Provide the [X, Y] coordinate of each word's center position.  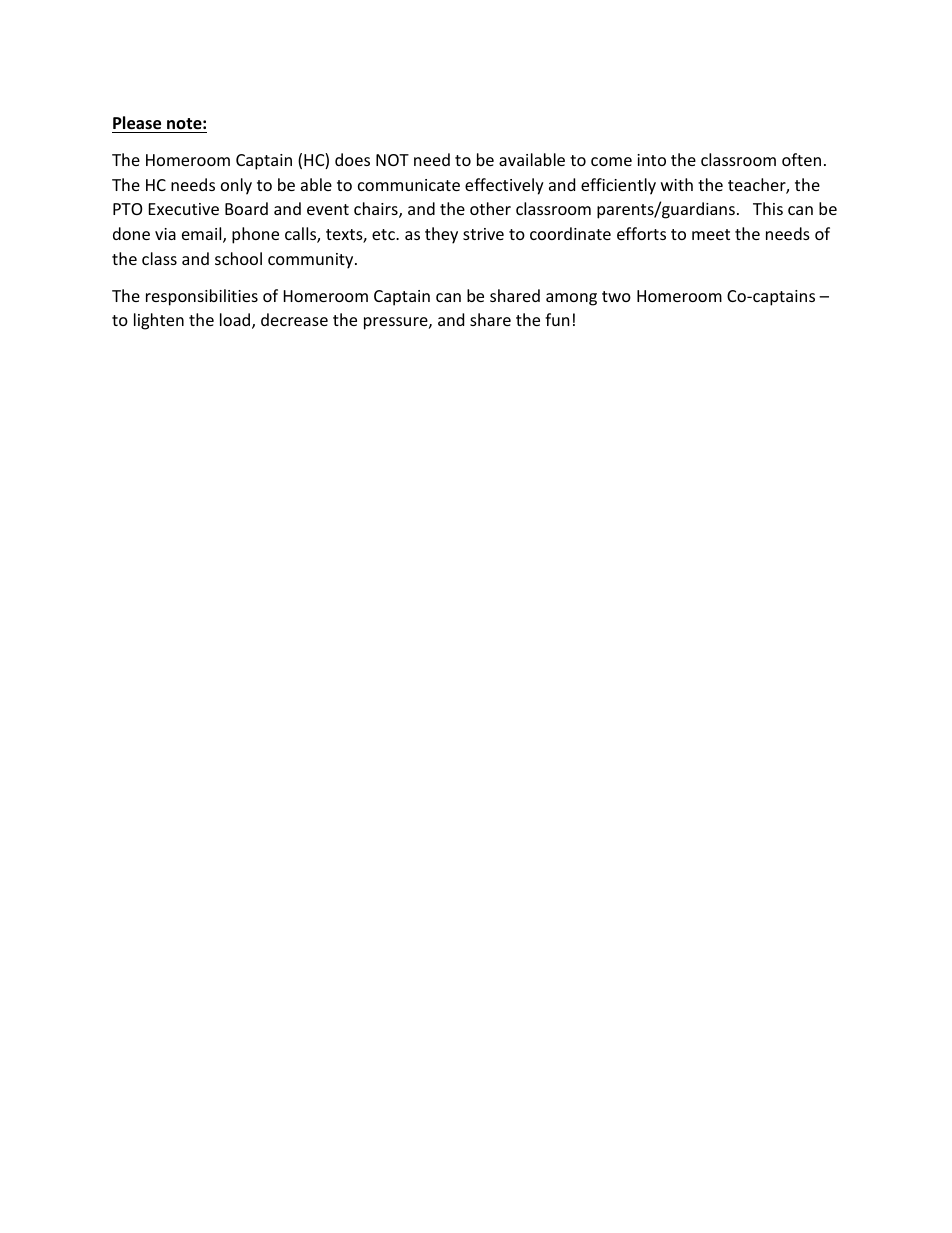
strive [483, 234]
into [651, 160]
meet [711, 234]
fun [557, 319]
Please [137, 123]
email [203, 235]
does [352, 159]
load [236, 321]
